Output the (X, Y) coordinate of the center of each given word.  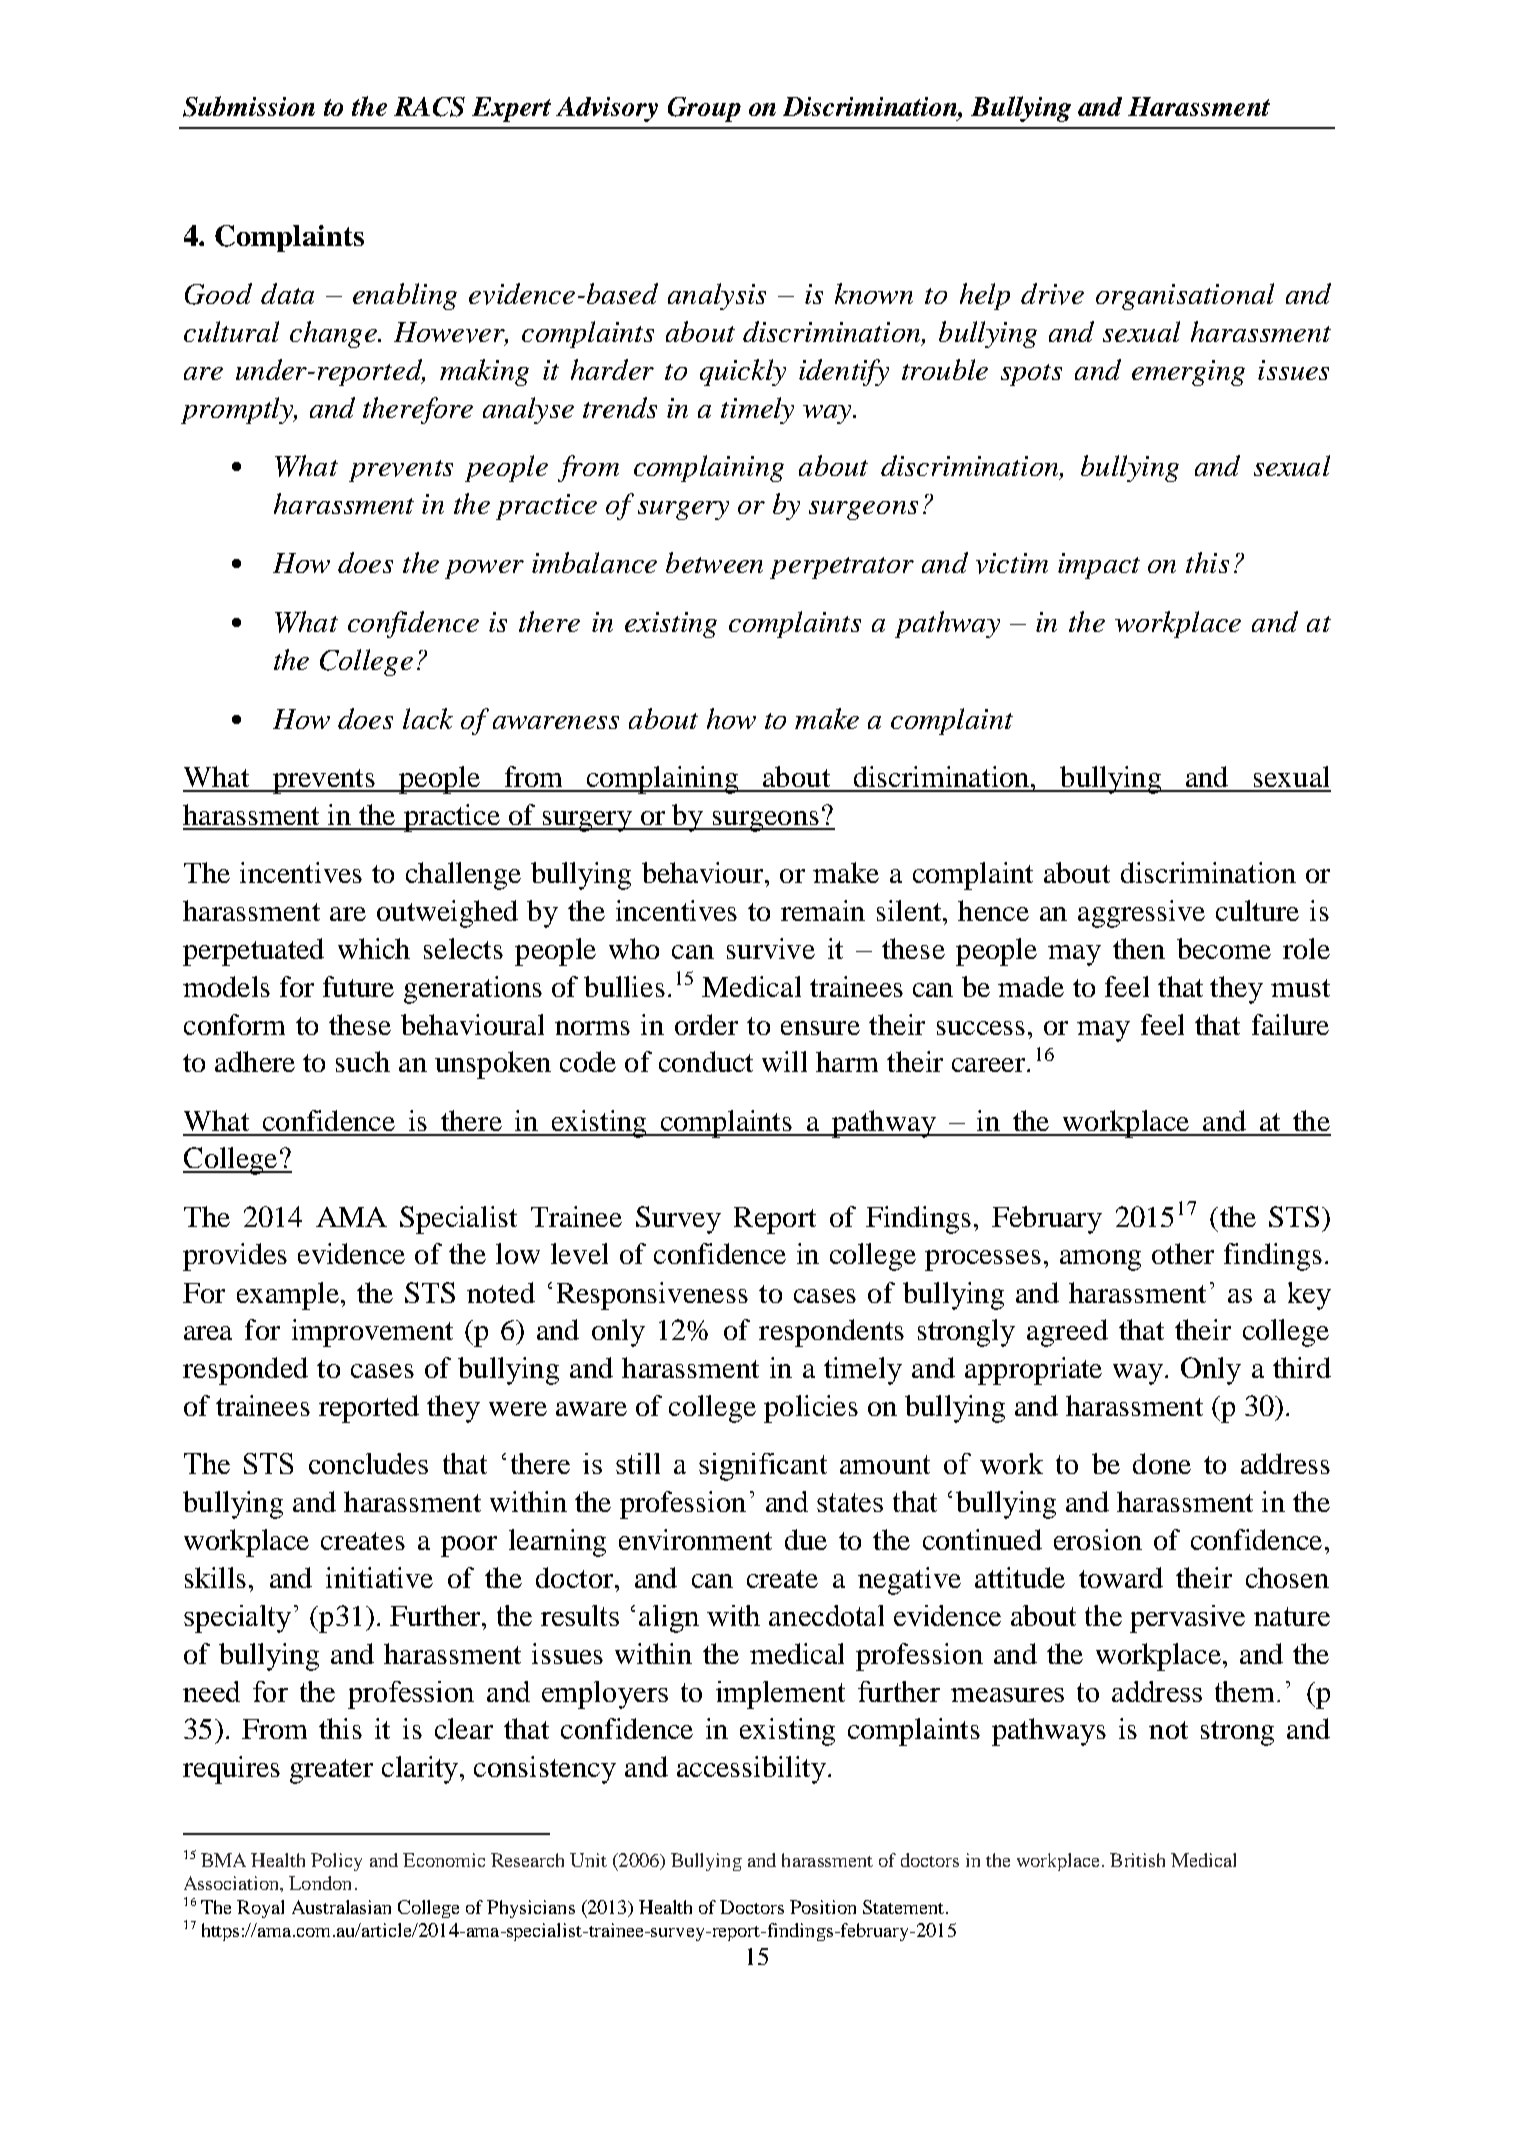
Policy (336, 1862)
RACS (429, 107)
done (1162, 1463)
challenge (463, 876)
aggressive (1141, 914)
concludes (368, 1463)
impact (1099, 566)
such (363, 1061)
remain (823, 910)
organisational (1185, 296)
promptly (238, 410)
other (1183, 1253)
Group (704, 109)
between (714, 562)
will (784, 1061)
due (806, 1539)
